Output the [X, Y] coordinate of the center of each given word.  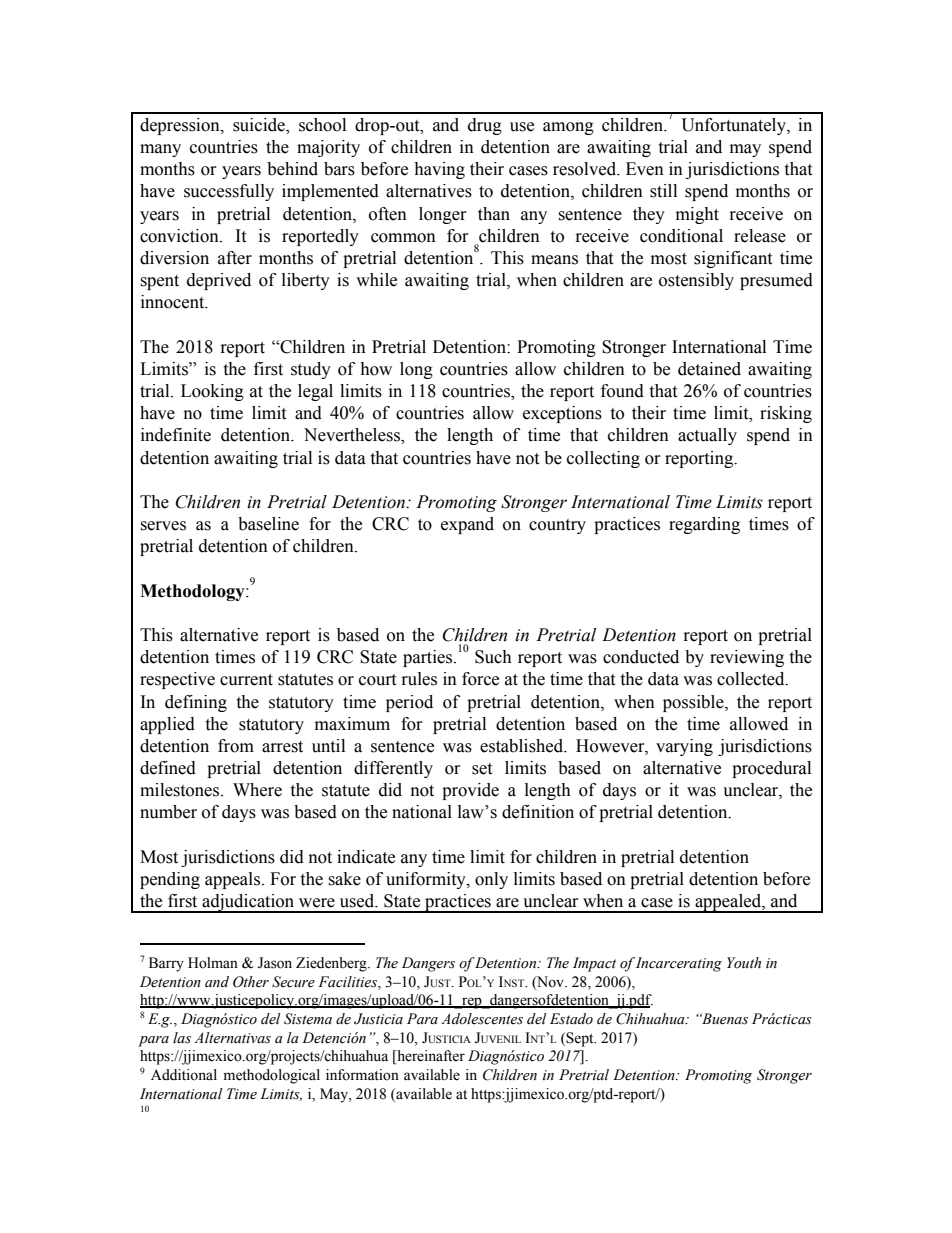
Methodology [193, 592]
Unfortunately [735, 126]
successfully [229, 192]
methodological [272, 1076]
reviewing [747, 658]
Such [493, 657]
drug [485, 126]
